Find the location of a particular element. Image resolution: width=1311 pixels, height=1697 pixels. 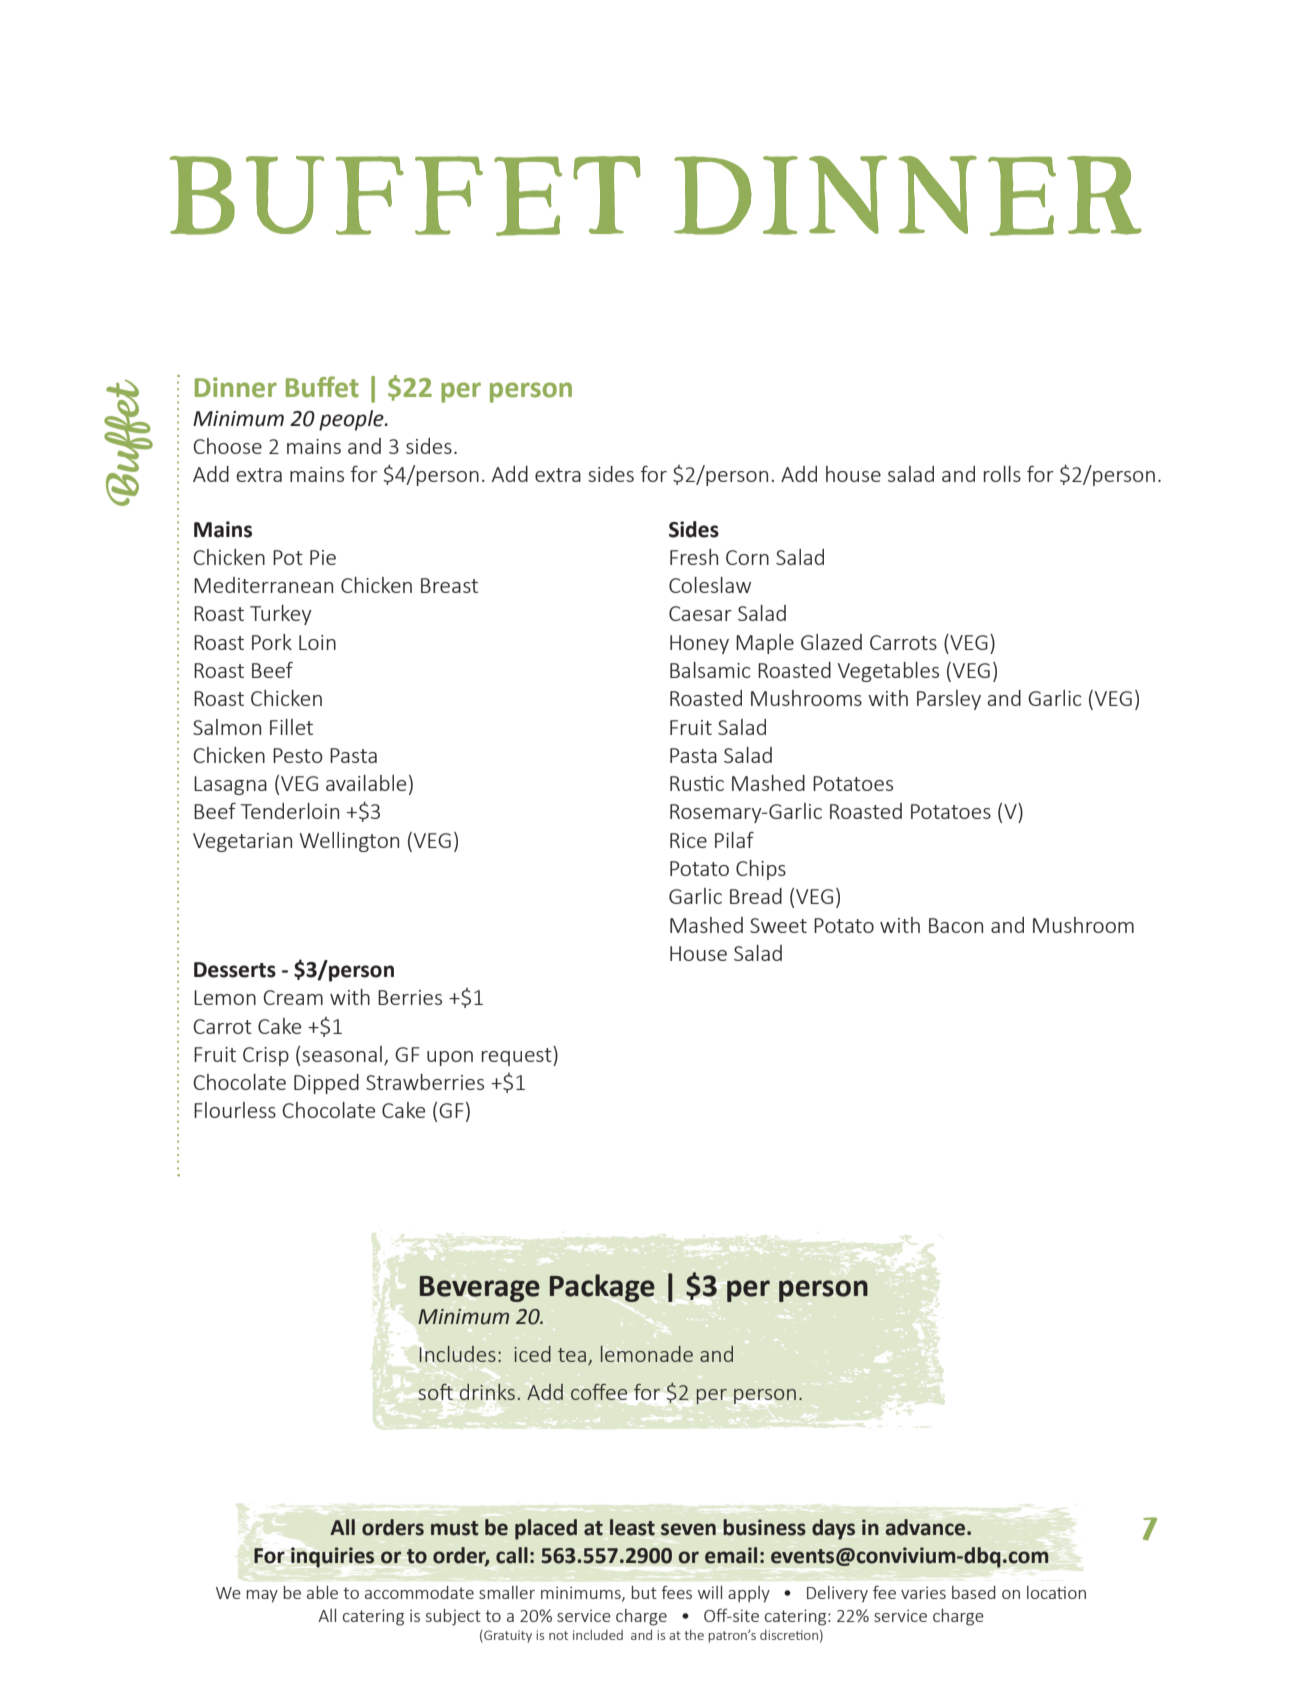

Rustic is located at coordinates (697, 783).
